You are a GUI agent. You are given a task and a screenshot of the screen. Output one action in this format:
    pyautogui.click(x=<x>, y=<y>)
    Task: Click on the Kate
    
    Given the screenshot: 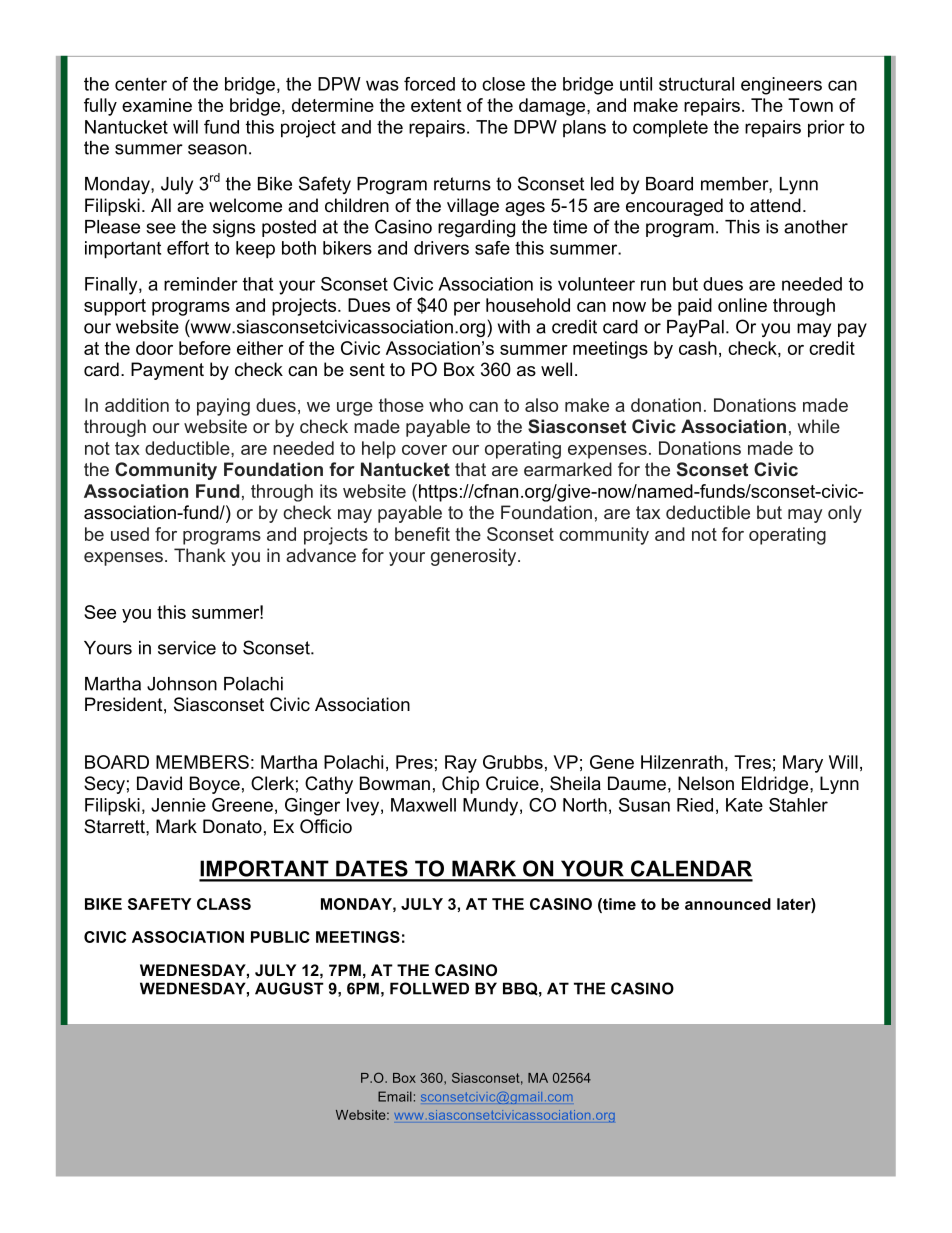 What is the action you would take?
    pyautogui.click(x=744, y=805)
